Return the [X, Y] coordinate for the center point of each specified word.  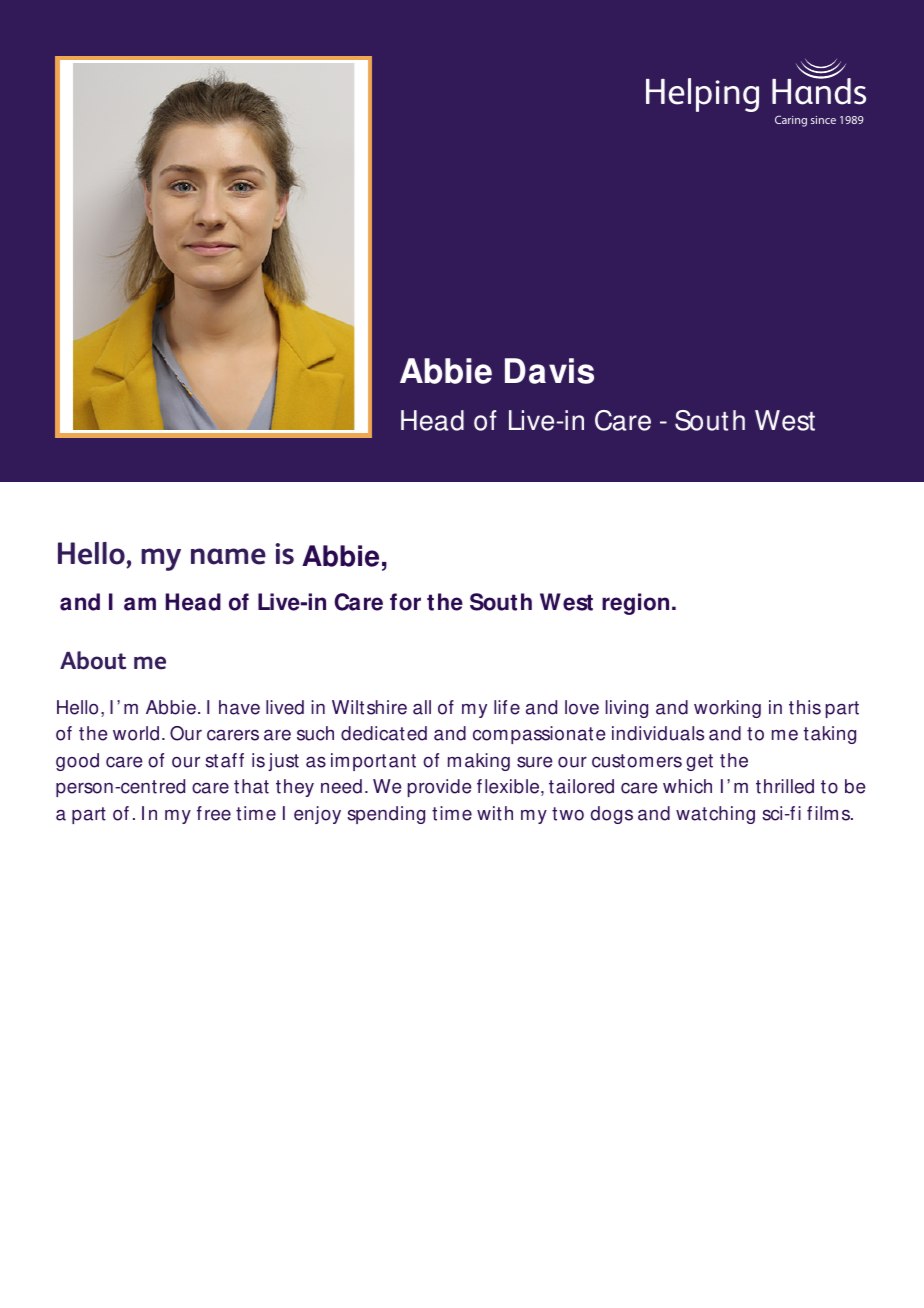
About [93, 660]
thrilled [785, 786]
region [635, 604]
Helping [702, 95]
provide [439, 788]
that [251, 786]
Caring [791, 121]
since [823, 120]
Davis [549, 371]
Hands [819, 90]
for [405, 602]
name [228, 556]
